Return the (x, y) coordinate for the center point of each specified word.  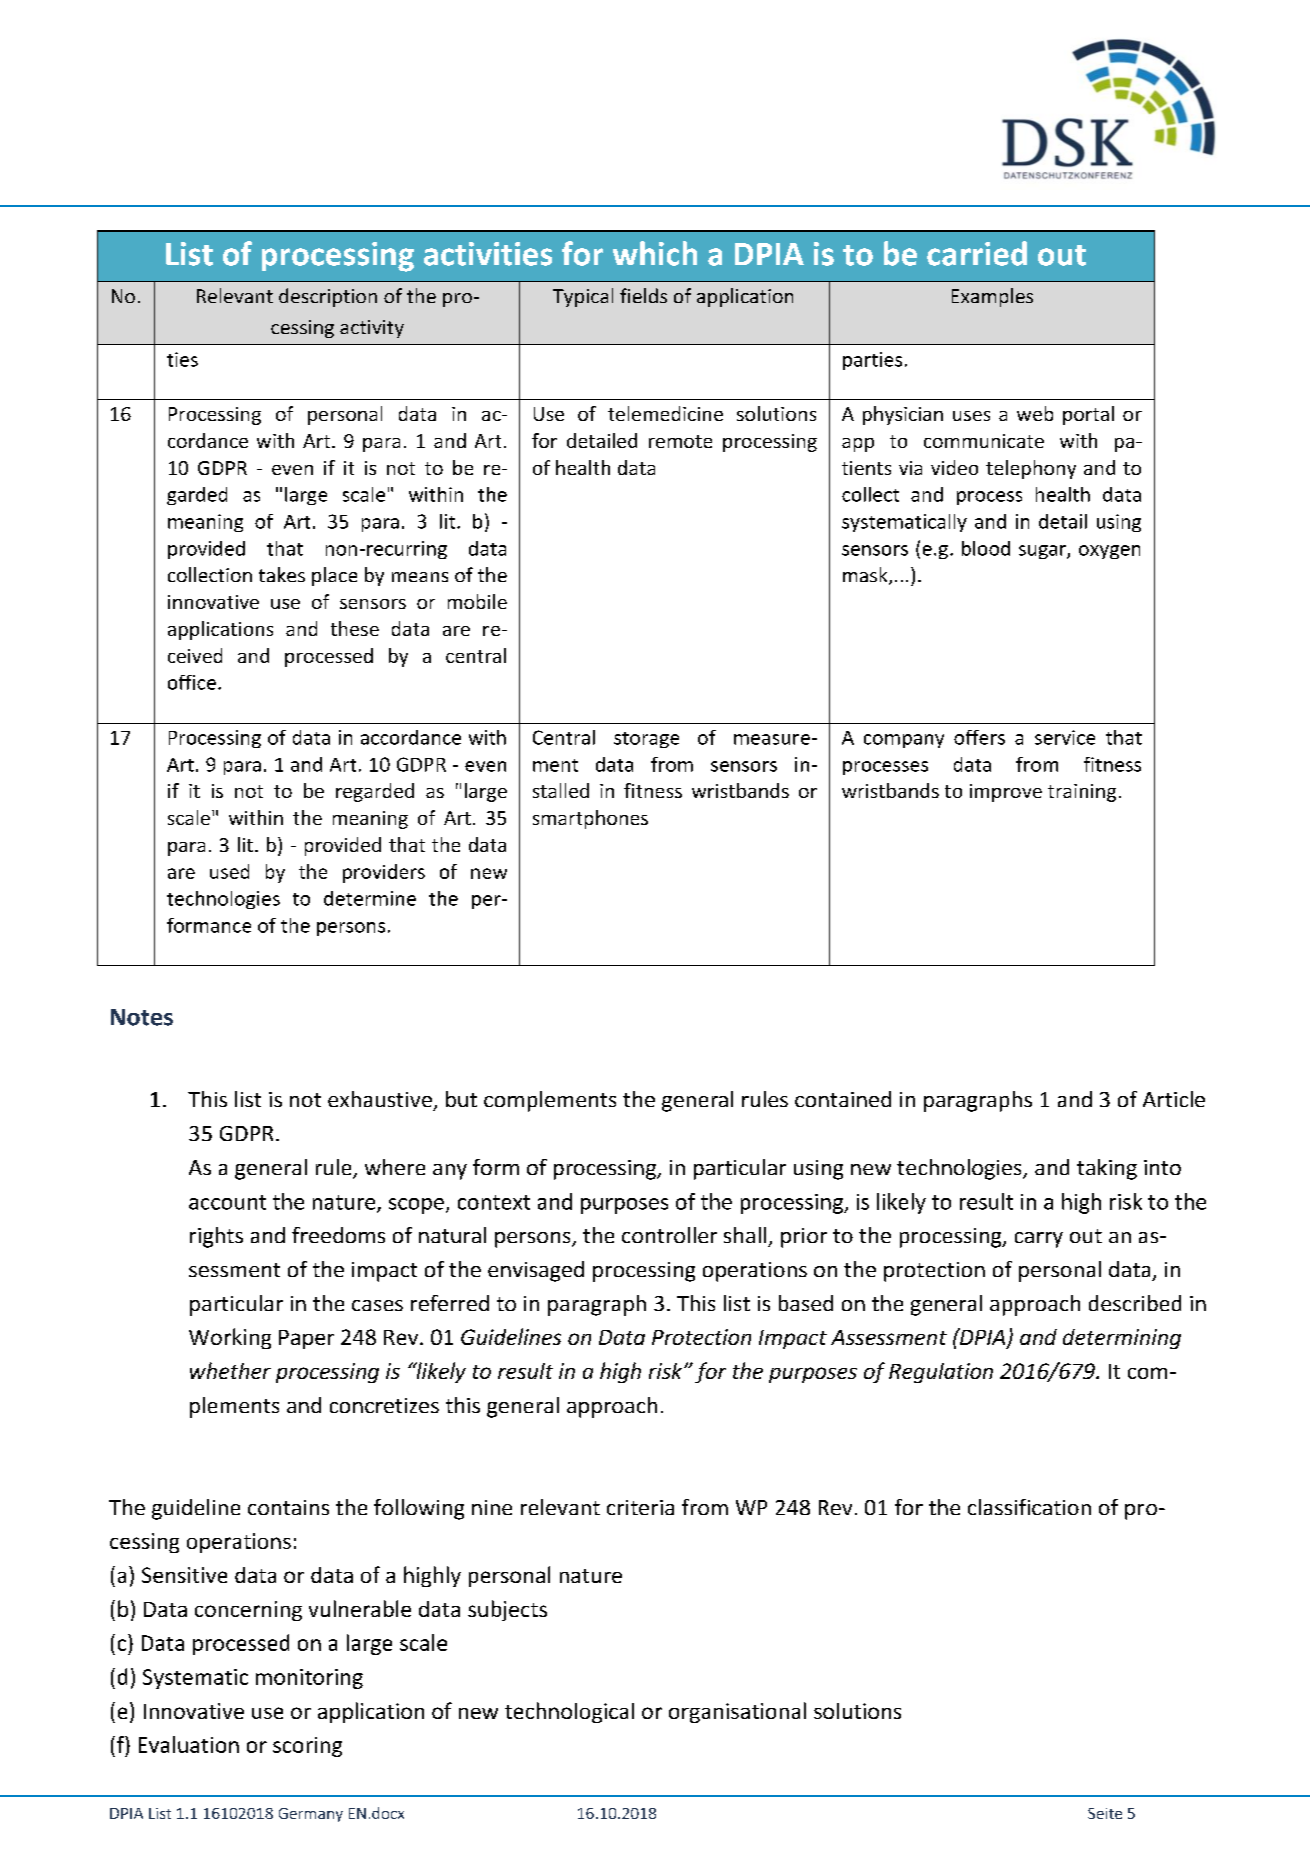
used (229, 871)
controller (669, 1235)
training (1082, 793)
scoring (307, 1747)
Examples (992, 297)
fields (643, 295)
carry (1039, 1240)
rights (216, 1237)
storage (646, 740)
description (328, 297)
